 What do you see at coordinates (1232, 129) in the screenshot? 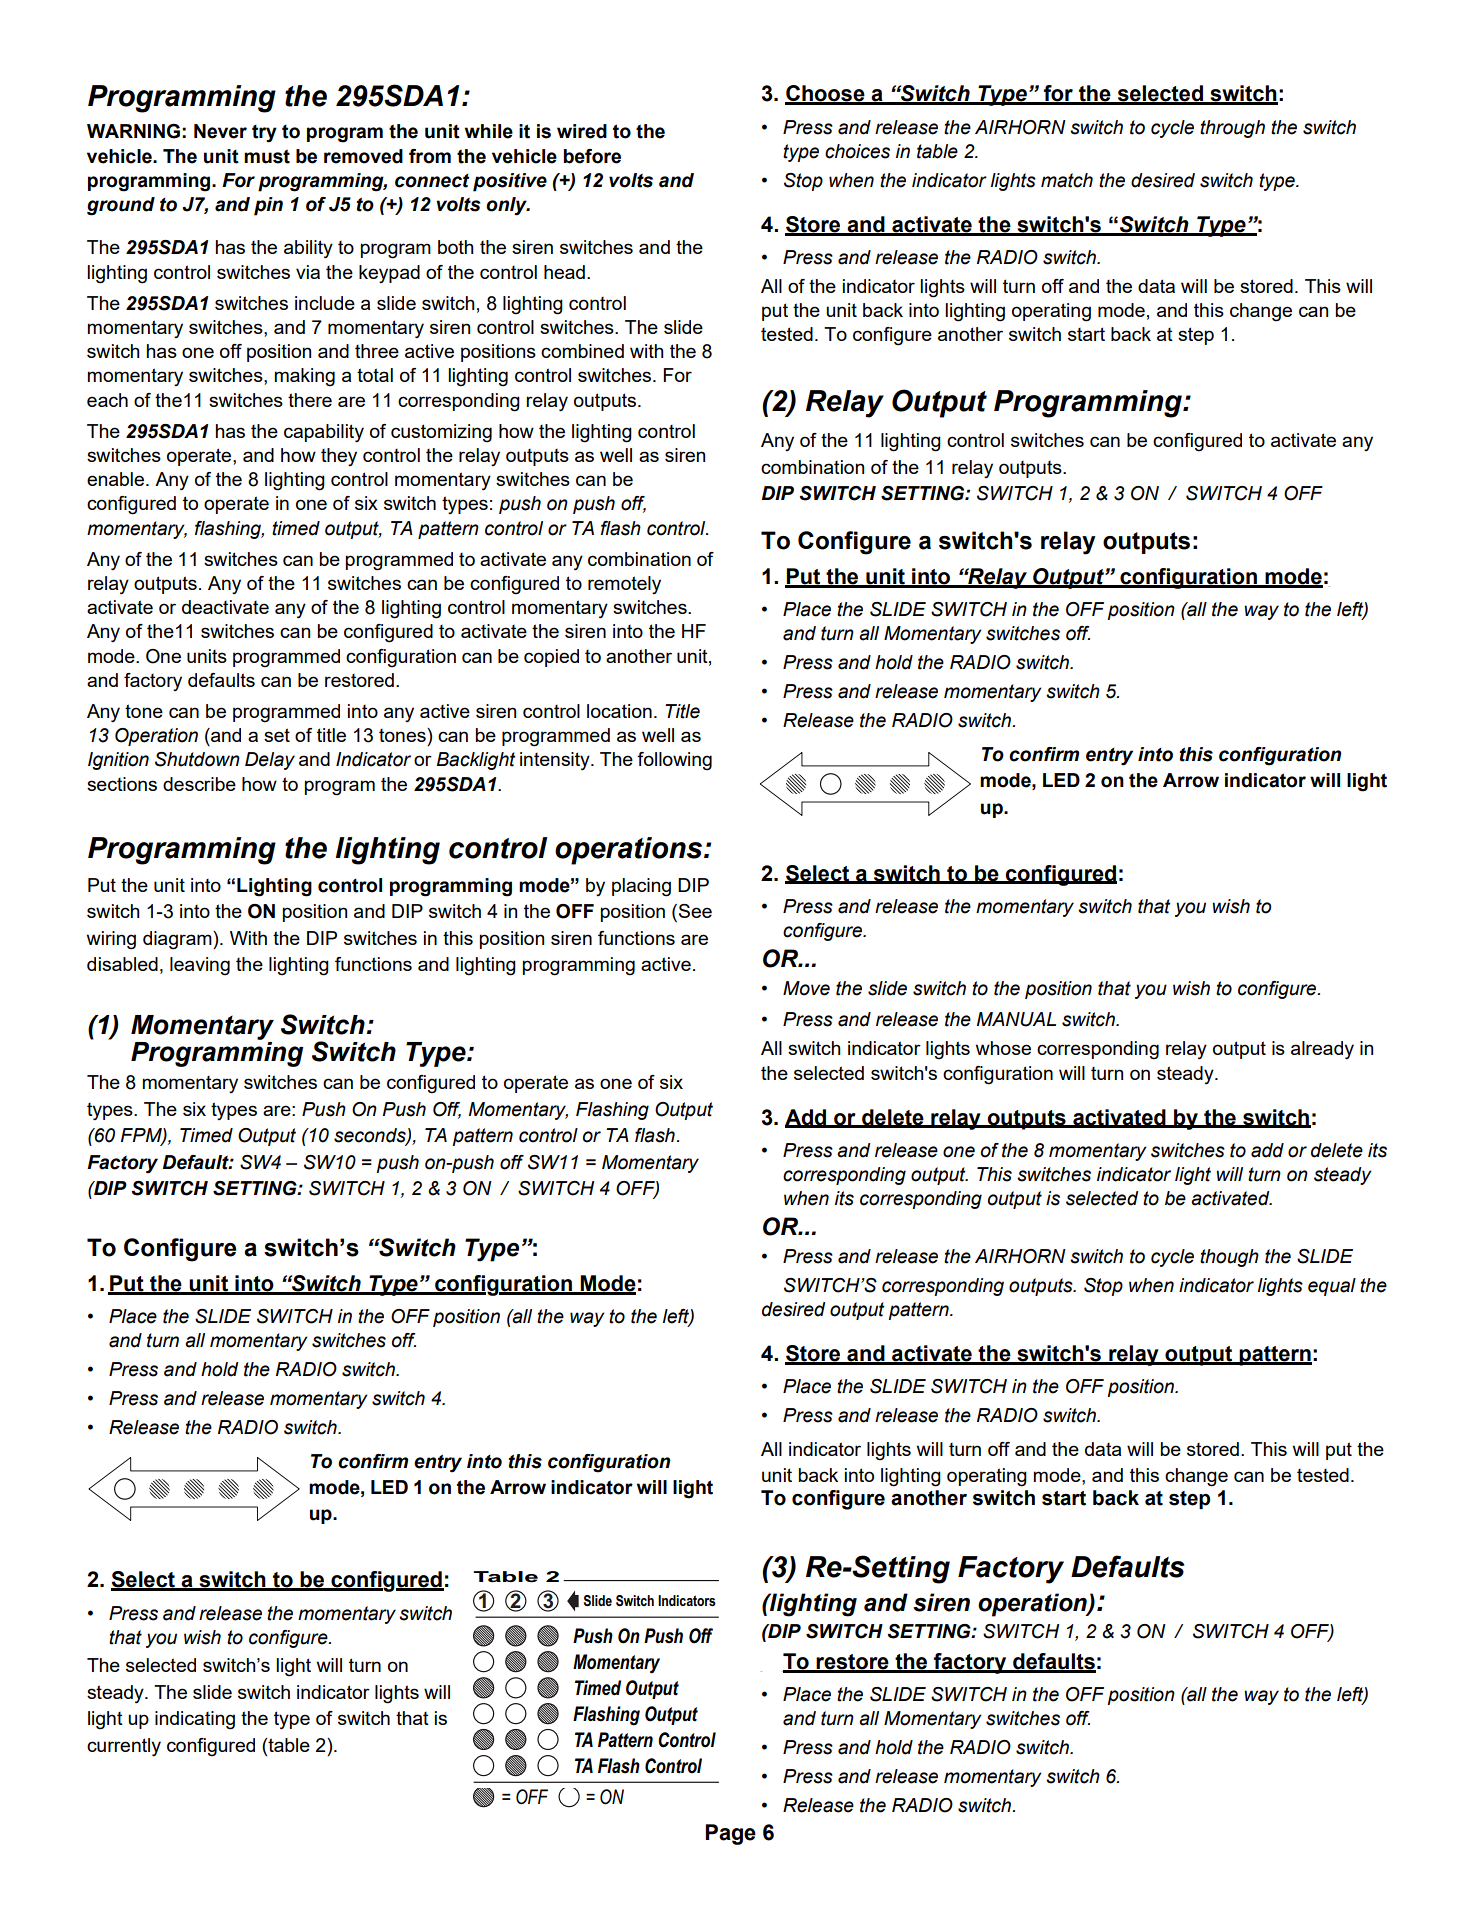
I see `through` at bounding box center [1232, 129].
